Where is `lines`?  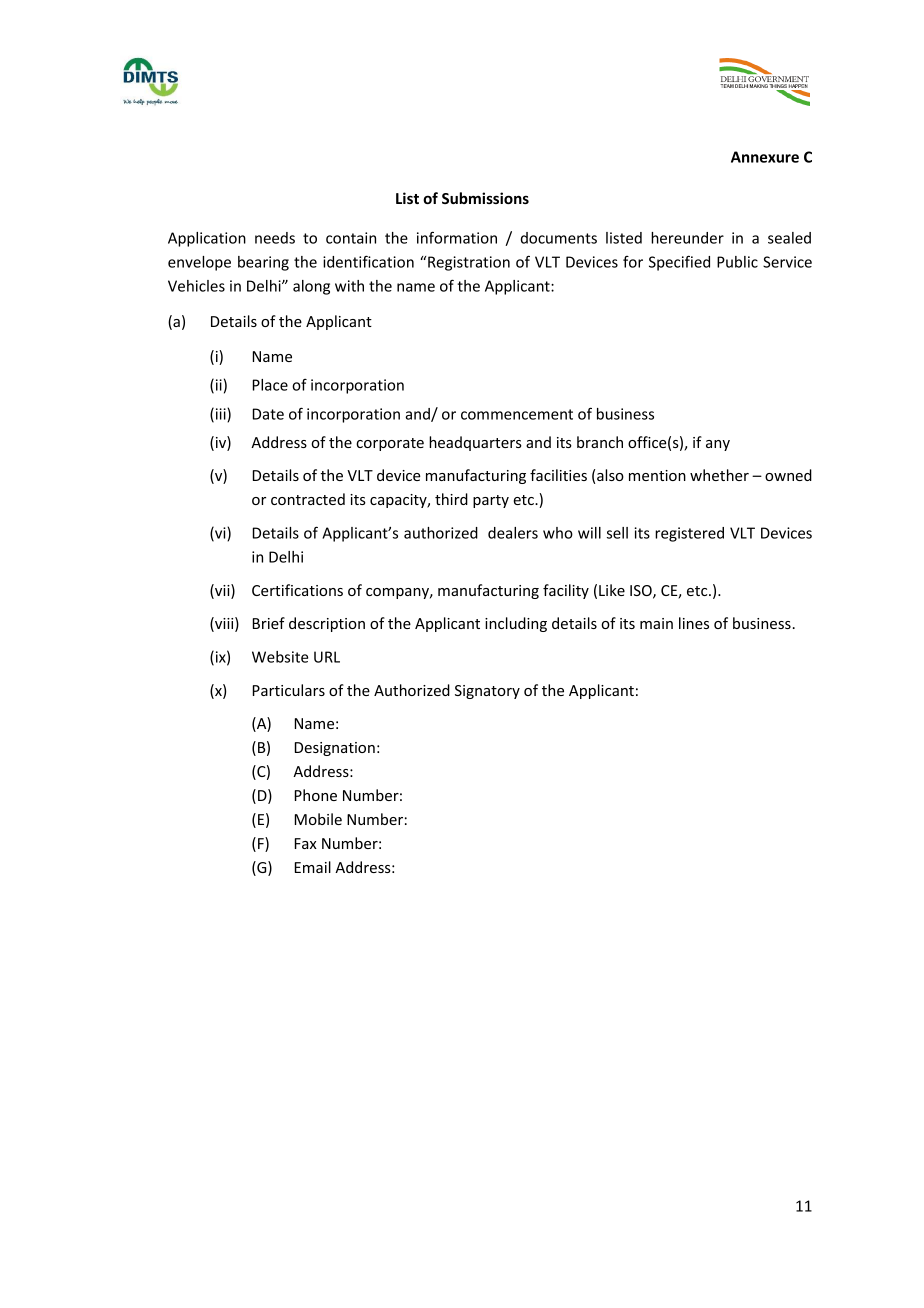
lines is located at coordinates (694, 623).
